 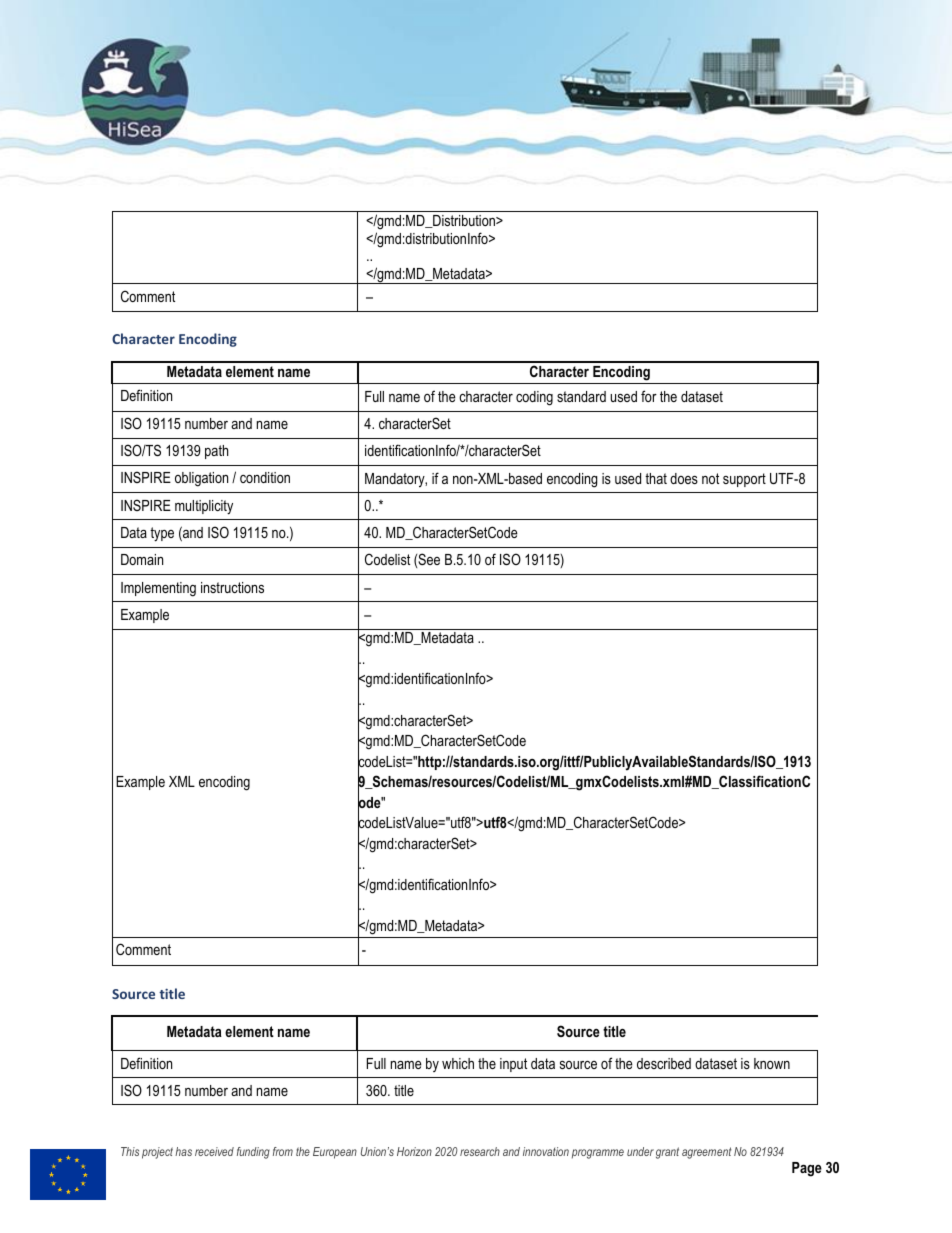 I want to click on for, so click(x=649, y=396).
